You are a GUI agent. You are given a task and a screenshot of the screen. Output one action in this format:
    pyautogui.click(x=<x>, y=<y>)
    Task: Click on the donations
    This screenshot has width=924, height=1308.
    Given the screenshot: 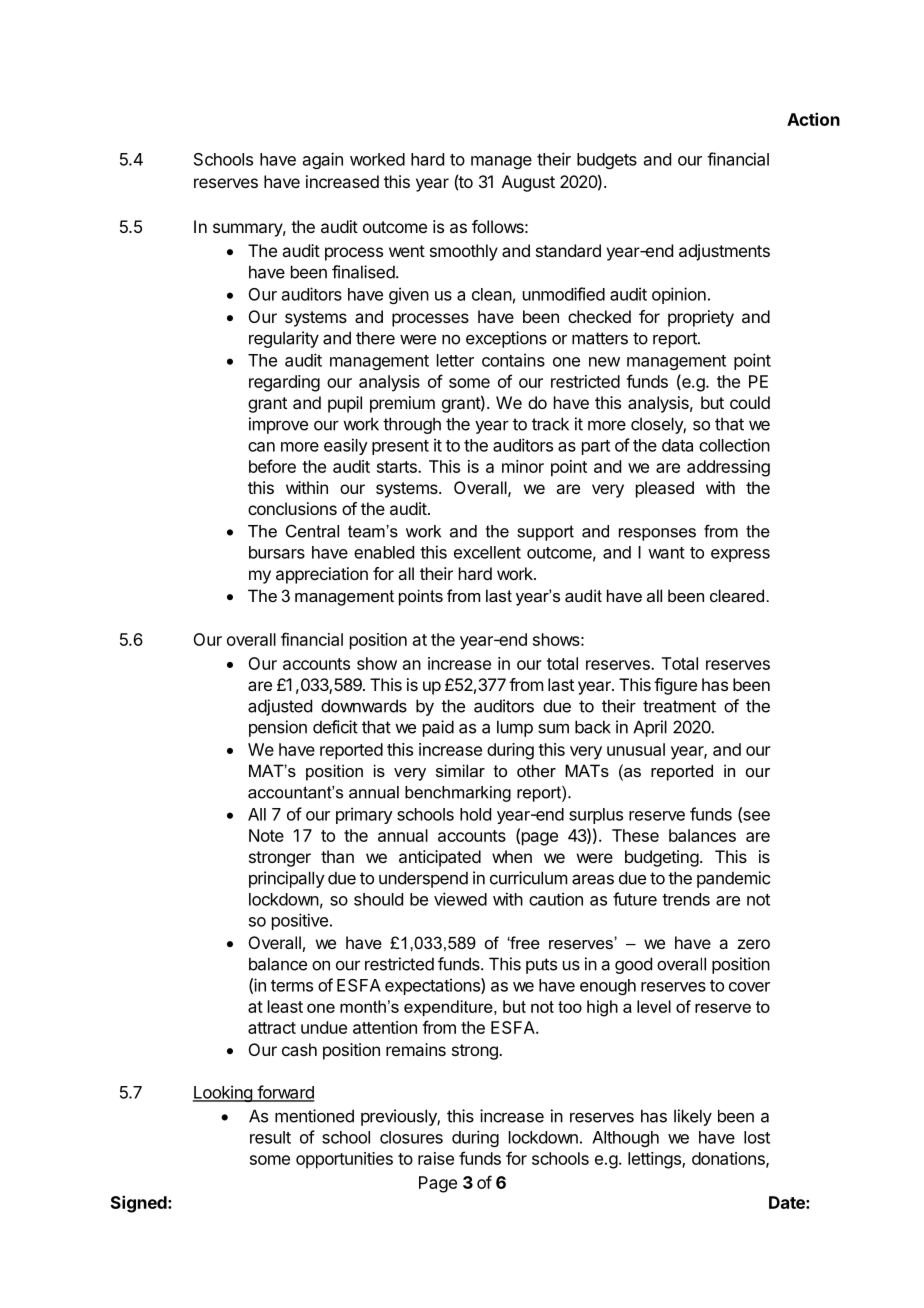 What is the action you would take?
    pyautogui.click(x=729, y=1159)
